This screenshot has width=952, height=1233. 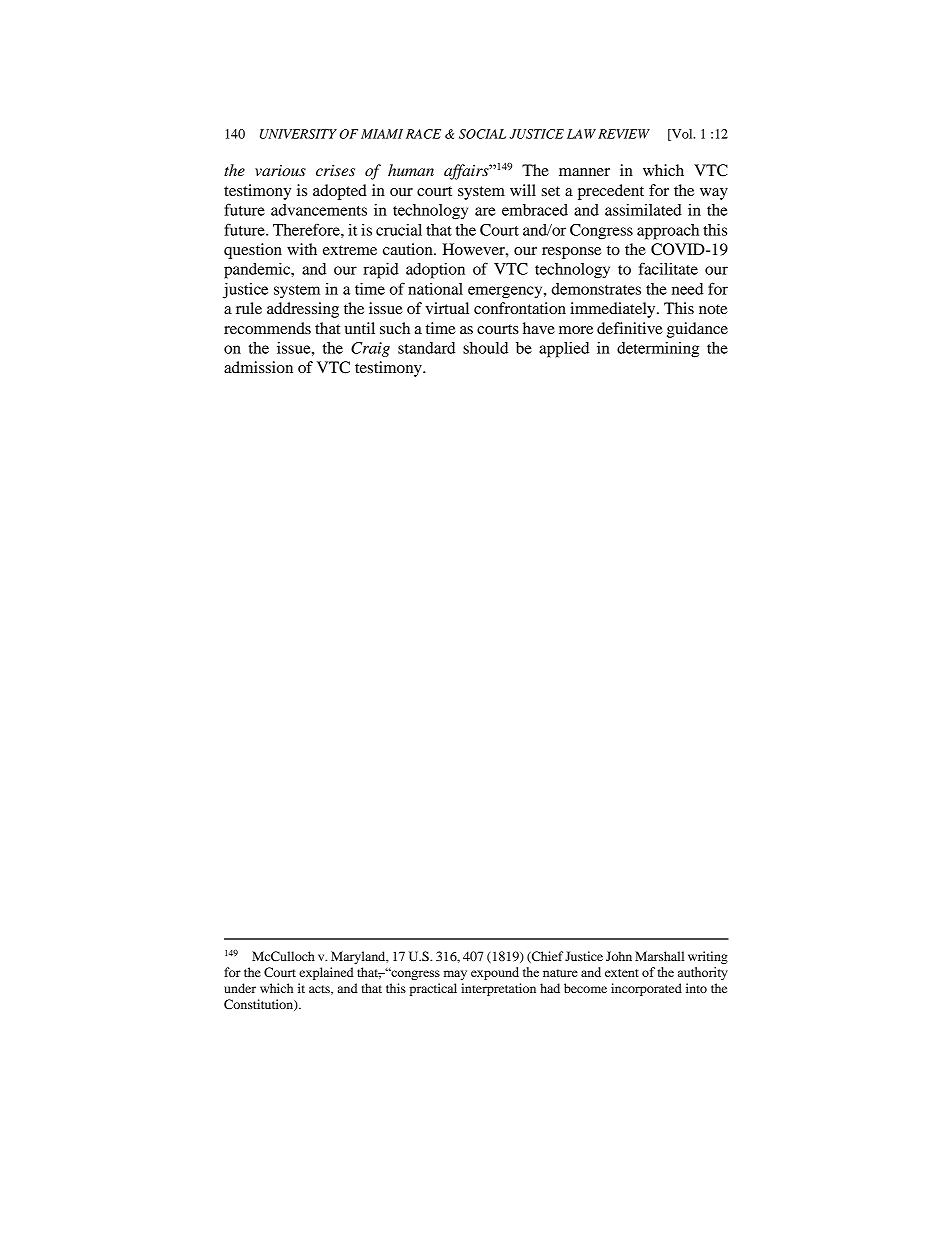 I want to click on various, so click(x=280, y=170).
